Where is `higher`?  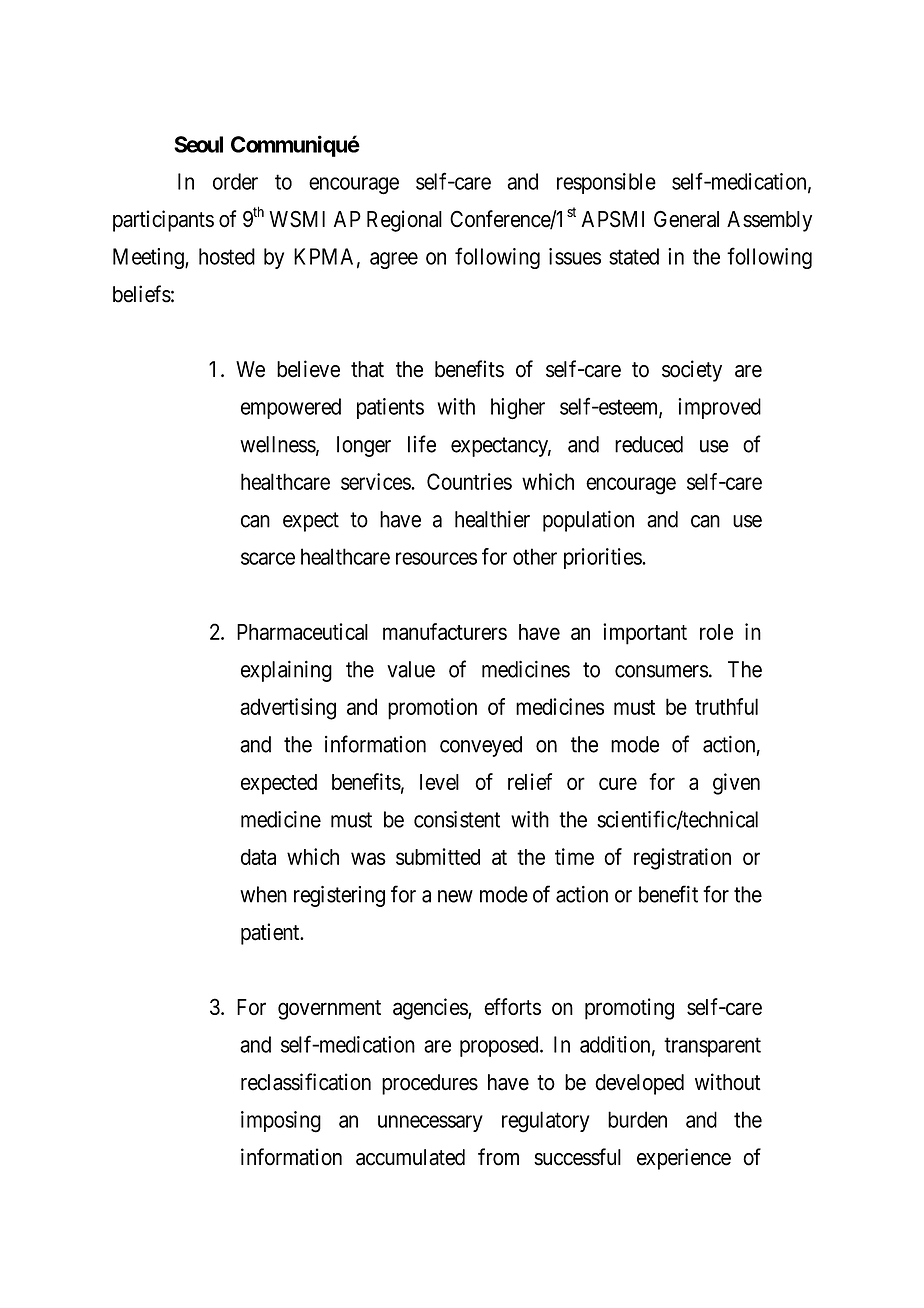 higher is located at coordinates (518, 409).
